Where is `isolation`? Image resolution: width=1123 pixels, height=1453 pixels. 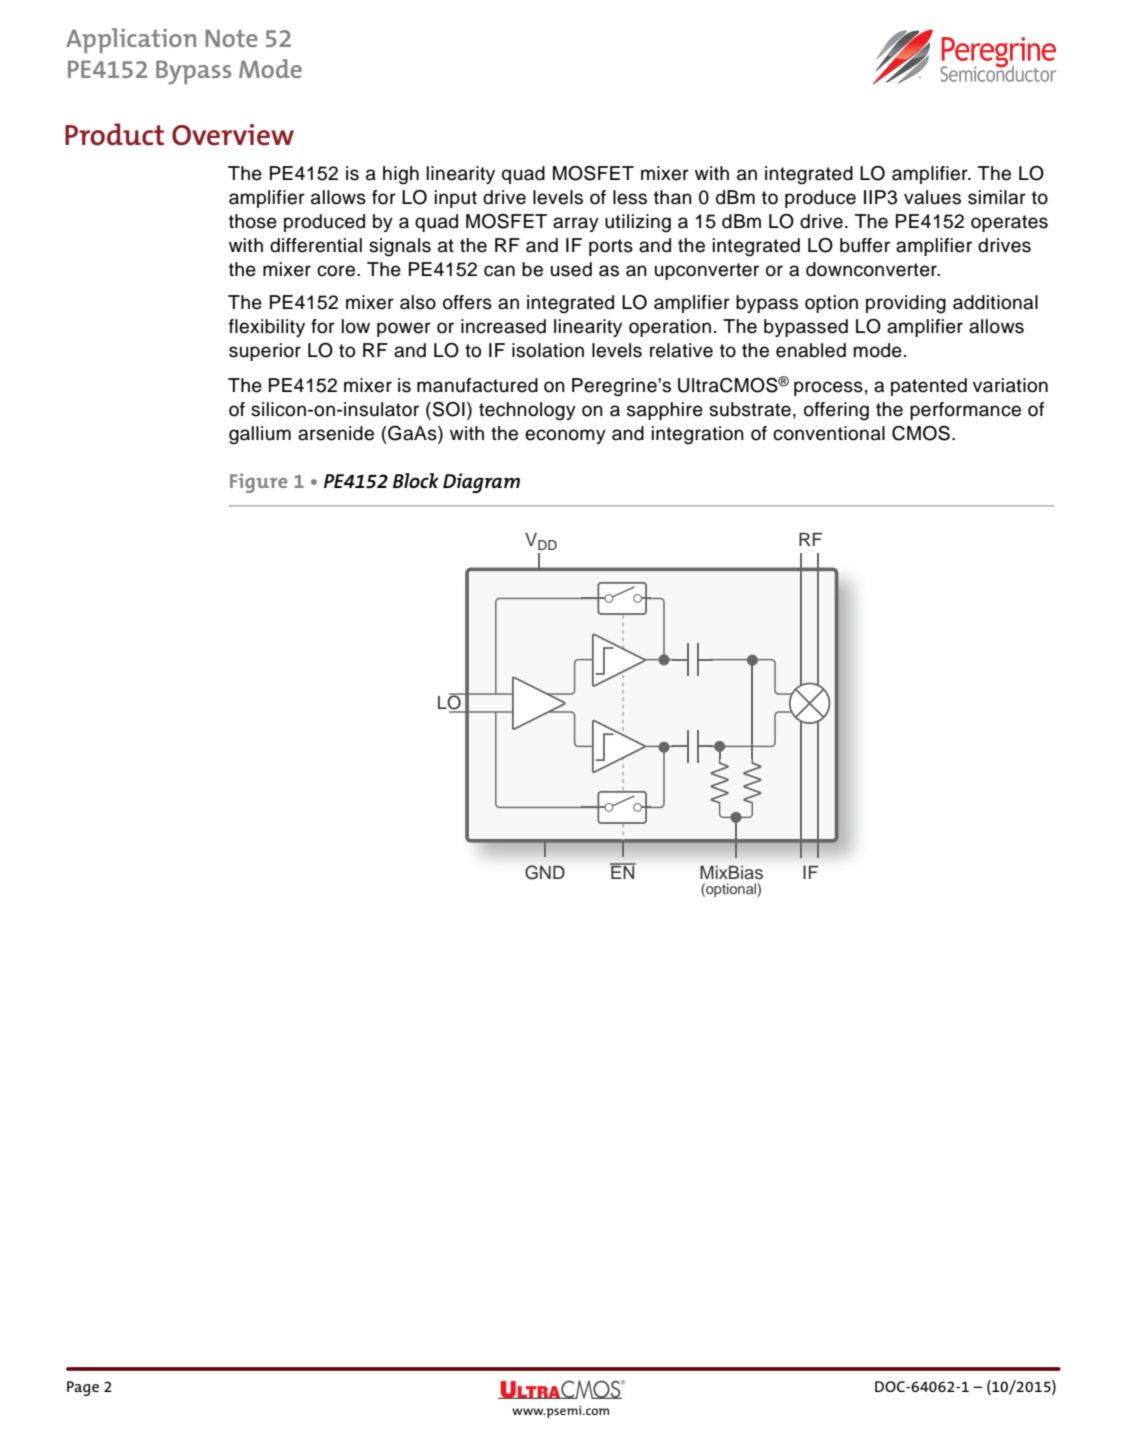 isolation is located at coordinates (548, 350).
